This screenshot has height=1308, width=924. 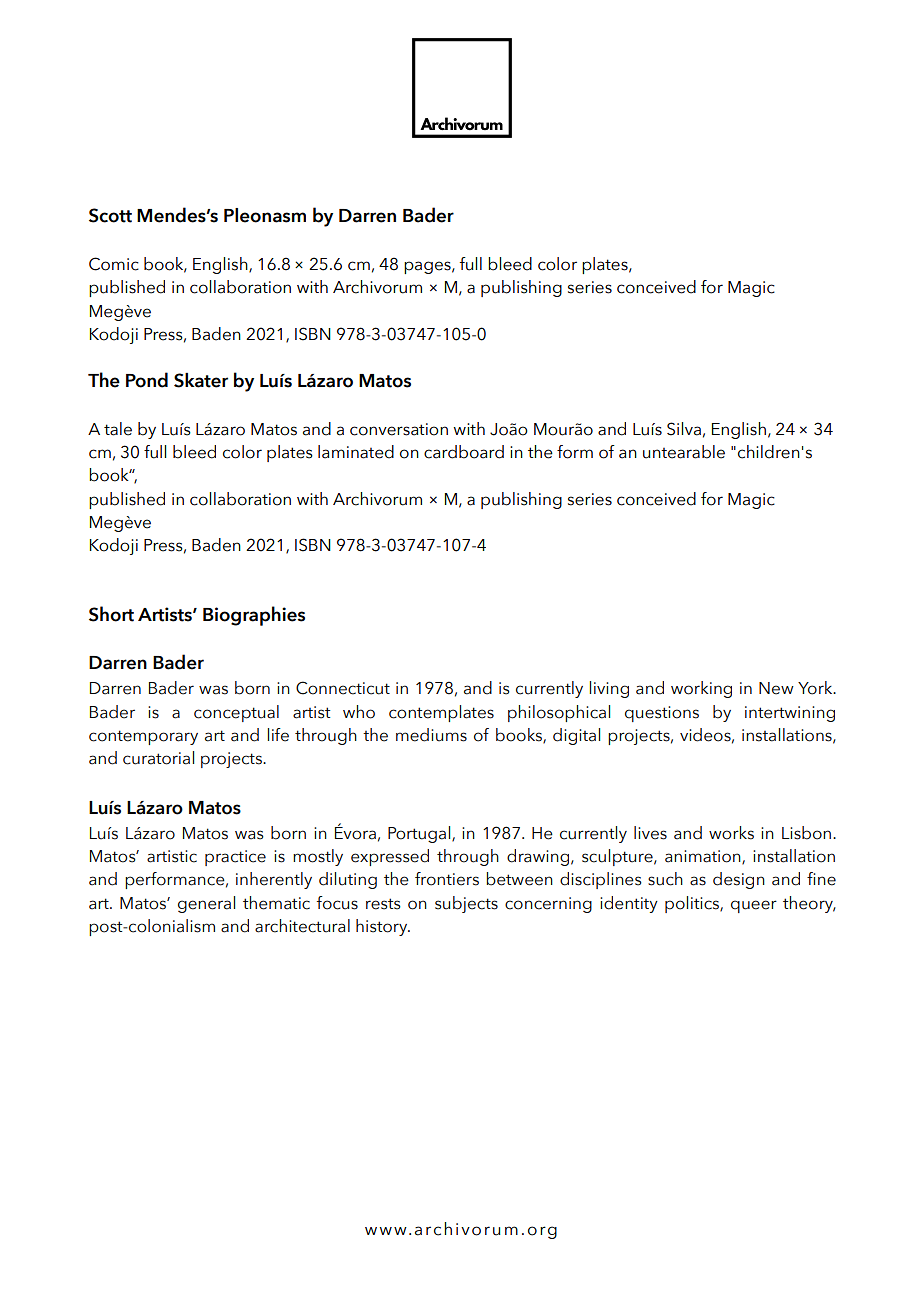 I want to click on Silva, so click(x=684, y=429).
